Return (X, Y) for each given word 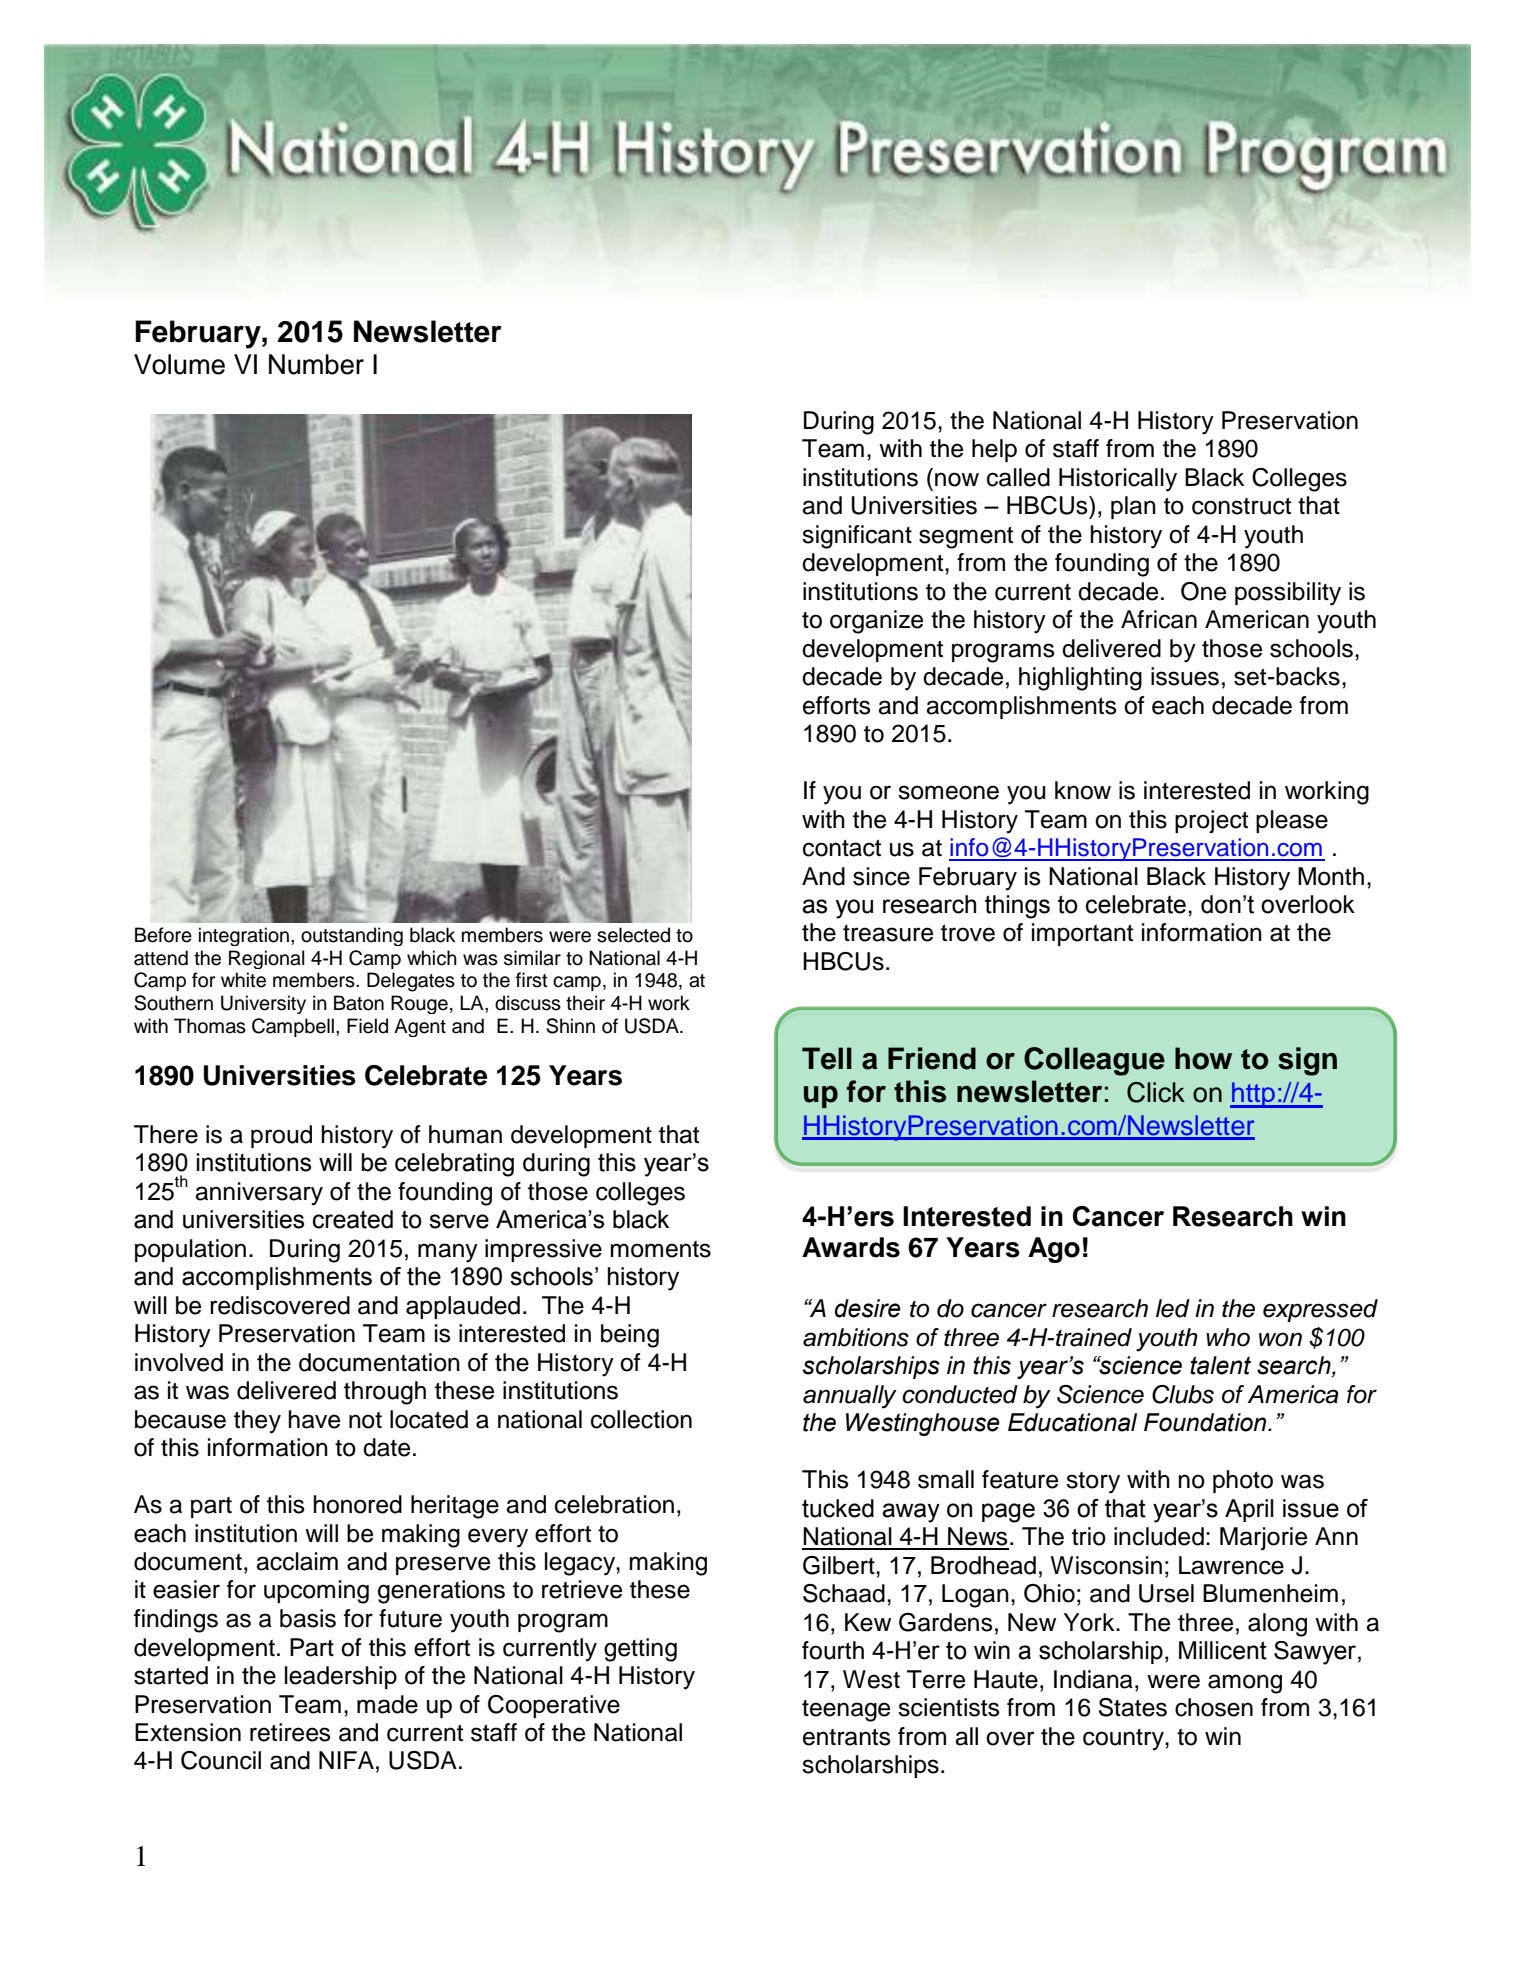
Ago (1054, 1250)
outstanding (352, 936)
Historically (1118, 480)
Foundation (1206, 1422)
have (314, 1419)
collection (641, 1419)
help (994, 450)
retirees (290, 1732)
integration (244, 936)
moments (660, 1249)
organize (876, 622)
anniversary (259, 1194)
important (1082, 934)
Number (316, 364)
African (1159, 619)
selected (633, 935)
